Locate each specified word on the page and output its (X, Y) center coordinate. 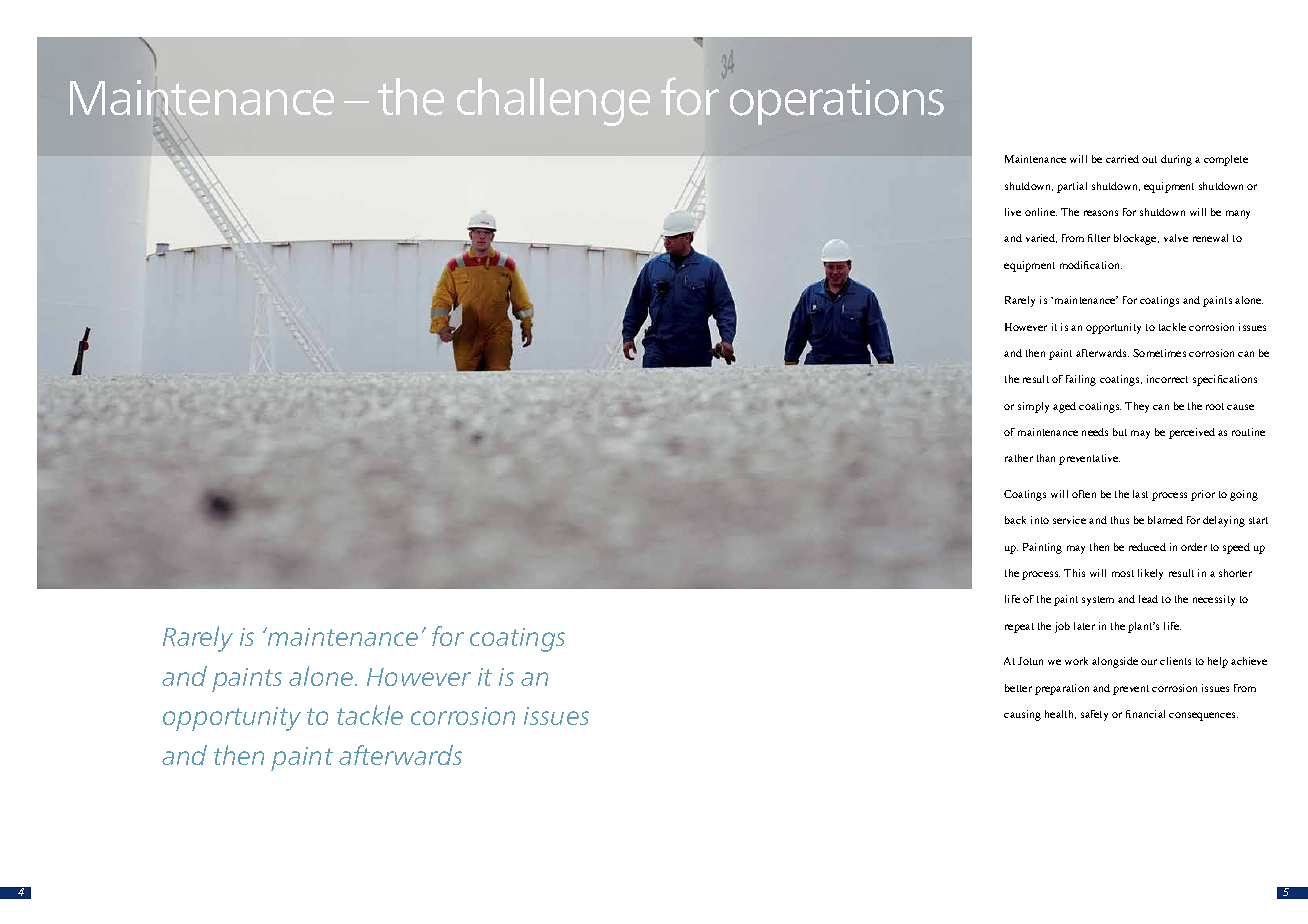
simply (1033, 407)
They (1137, 407)
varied (1041, 238)
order (1194, 547)
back (1015, 520)
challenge (553, 102)
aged (1064, 407)
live (1013, 212)
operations (837, 102)
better (1018, 688)
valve (1176, 238)
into (1040, 520)
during (1176, 160)
